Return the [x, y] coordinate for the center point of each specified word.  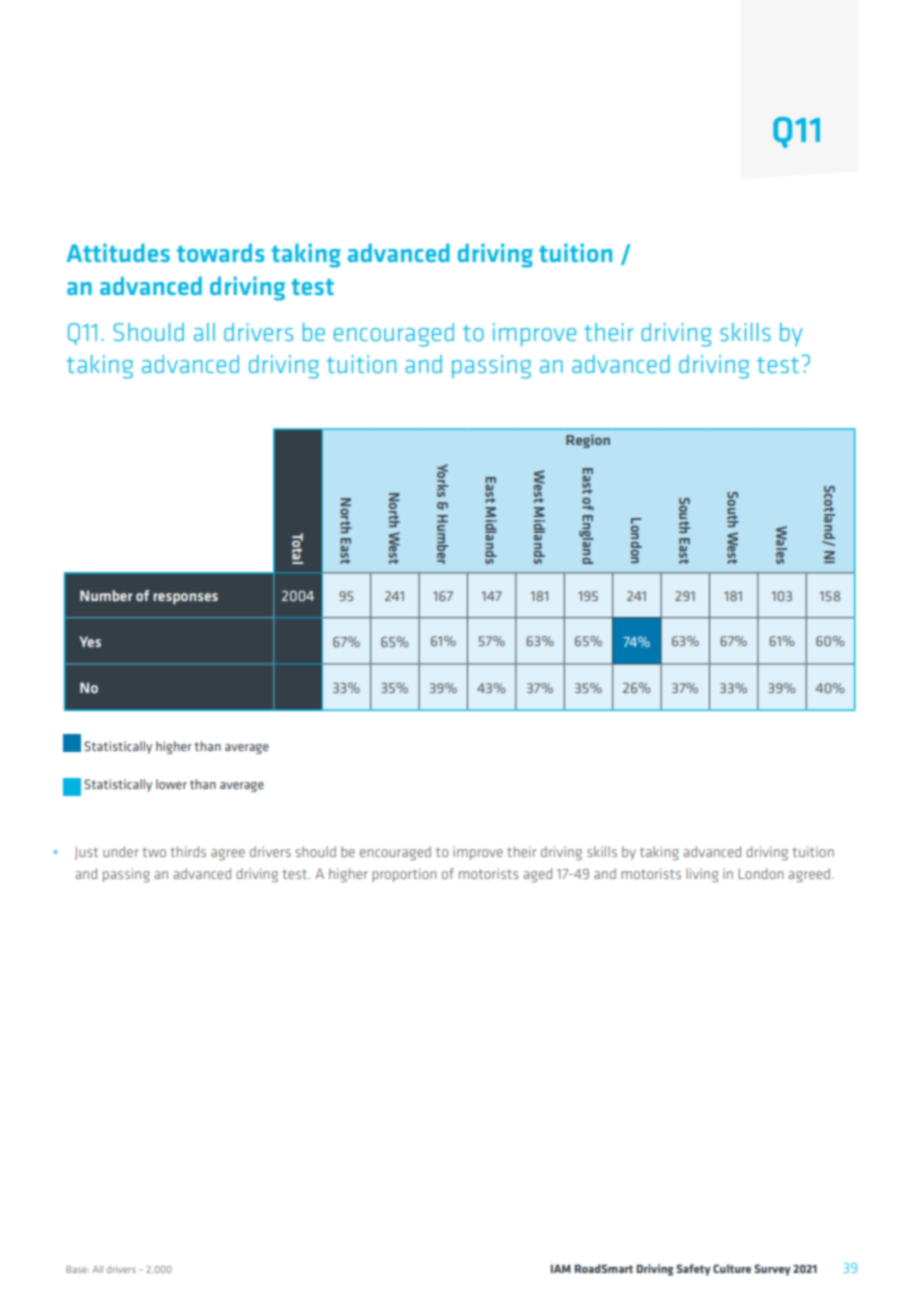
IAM [561, 1268]
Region [588, 441]
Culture [732, 1268]
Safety [693, 1270]
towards [220, 252]
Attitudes [118, 252]
